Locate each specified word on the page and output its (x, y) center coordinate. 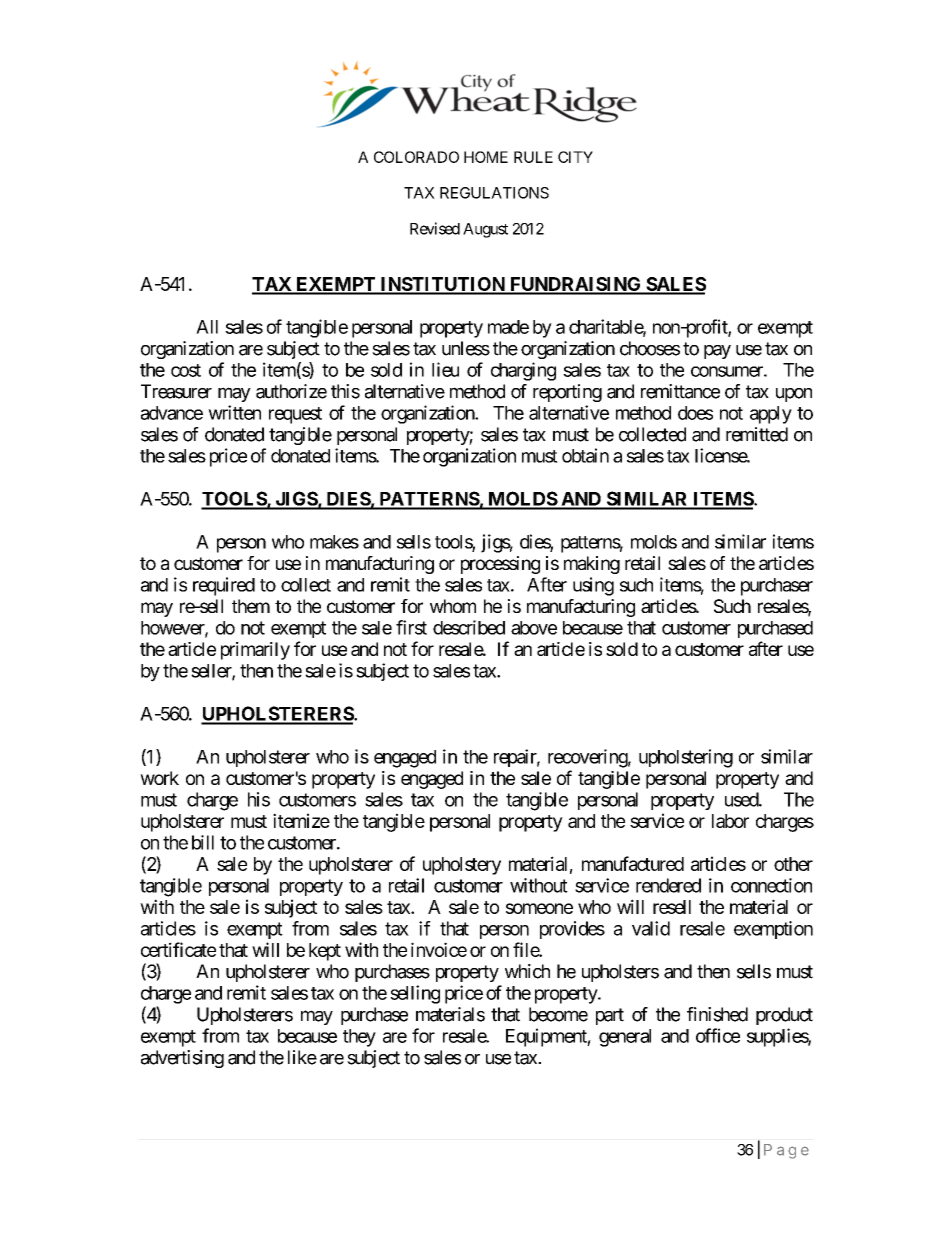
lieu (445, 369)
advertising (182, 1059)
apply (771, 415)
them (251, 606)
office (718, 1035)
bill (203, 842)
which (527, 971)
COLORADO (416, 157)
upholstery (462, 866)
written (234, 412)
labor (730, 821)
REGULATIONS (494, 193)
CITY (575, 157)
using (593, 586)
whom (453, 606)
